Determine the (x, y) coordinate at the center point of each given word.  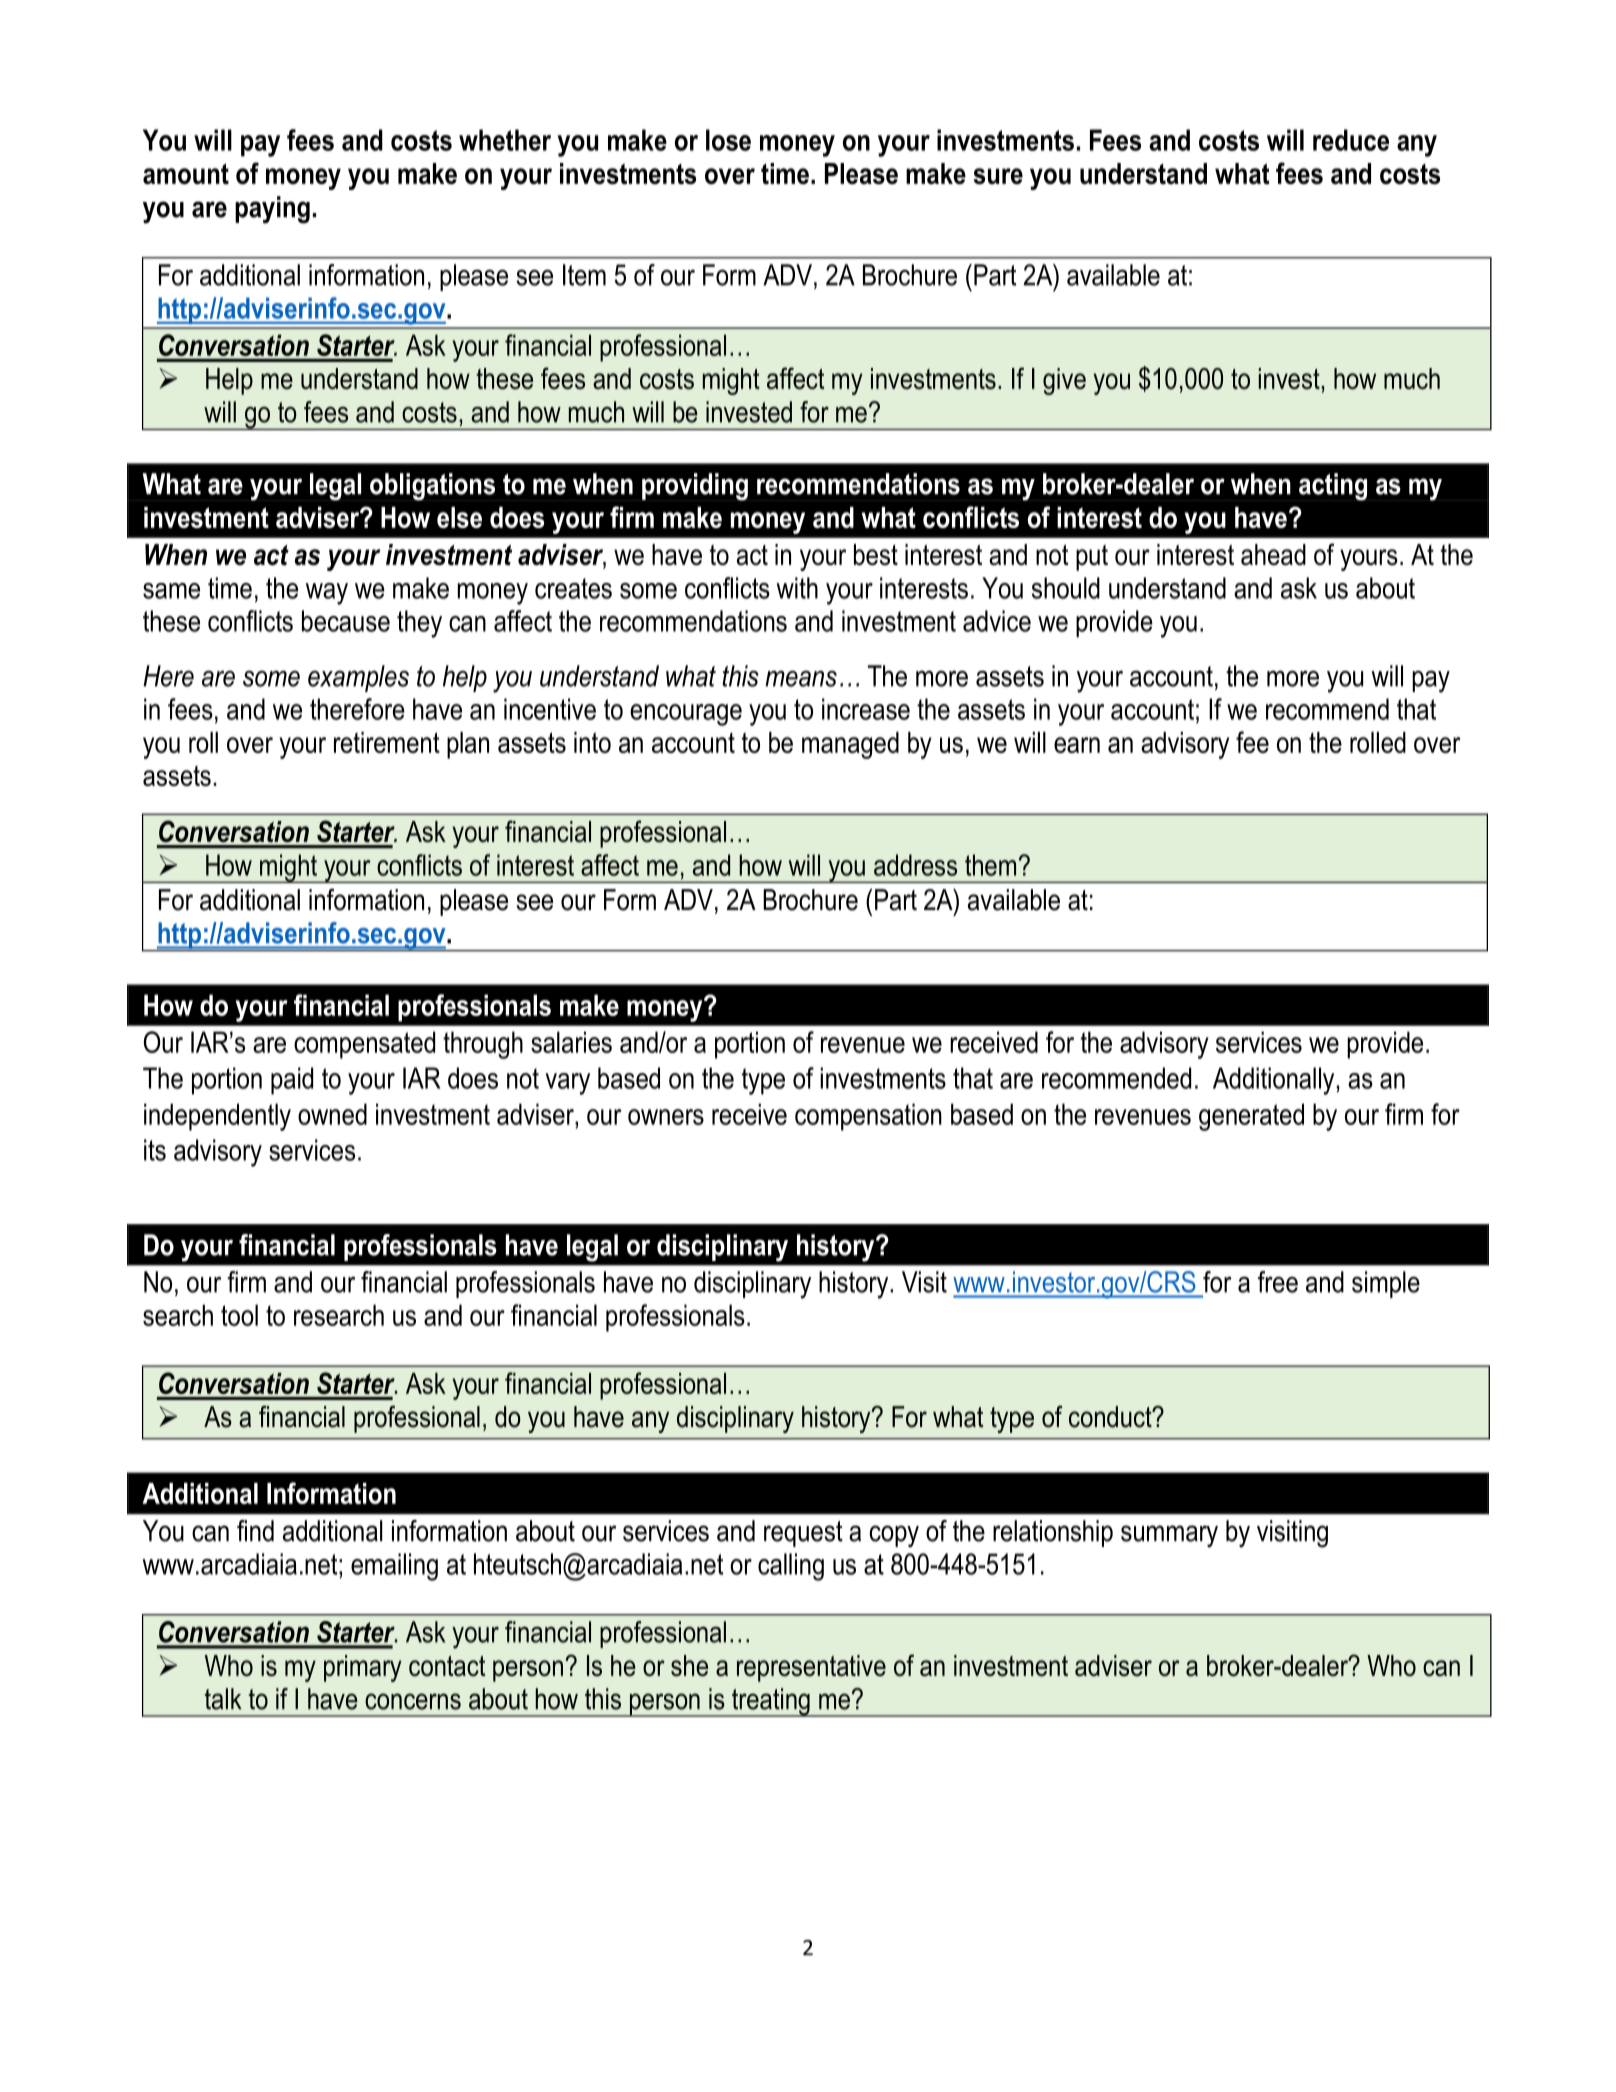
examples (358, 678)
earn (1077, 745)
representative (811, 1668)
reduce (1351, 140)
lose (728, 140)
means (801, 678)
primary (363, 1668)
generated (1251, 1117)
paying (272, 210)
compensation (868, 1117)
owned (332, 1114)
